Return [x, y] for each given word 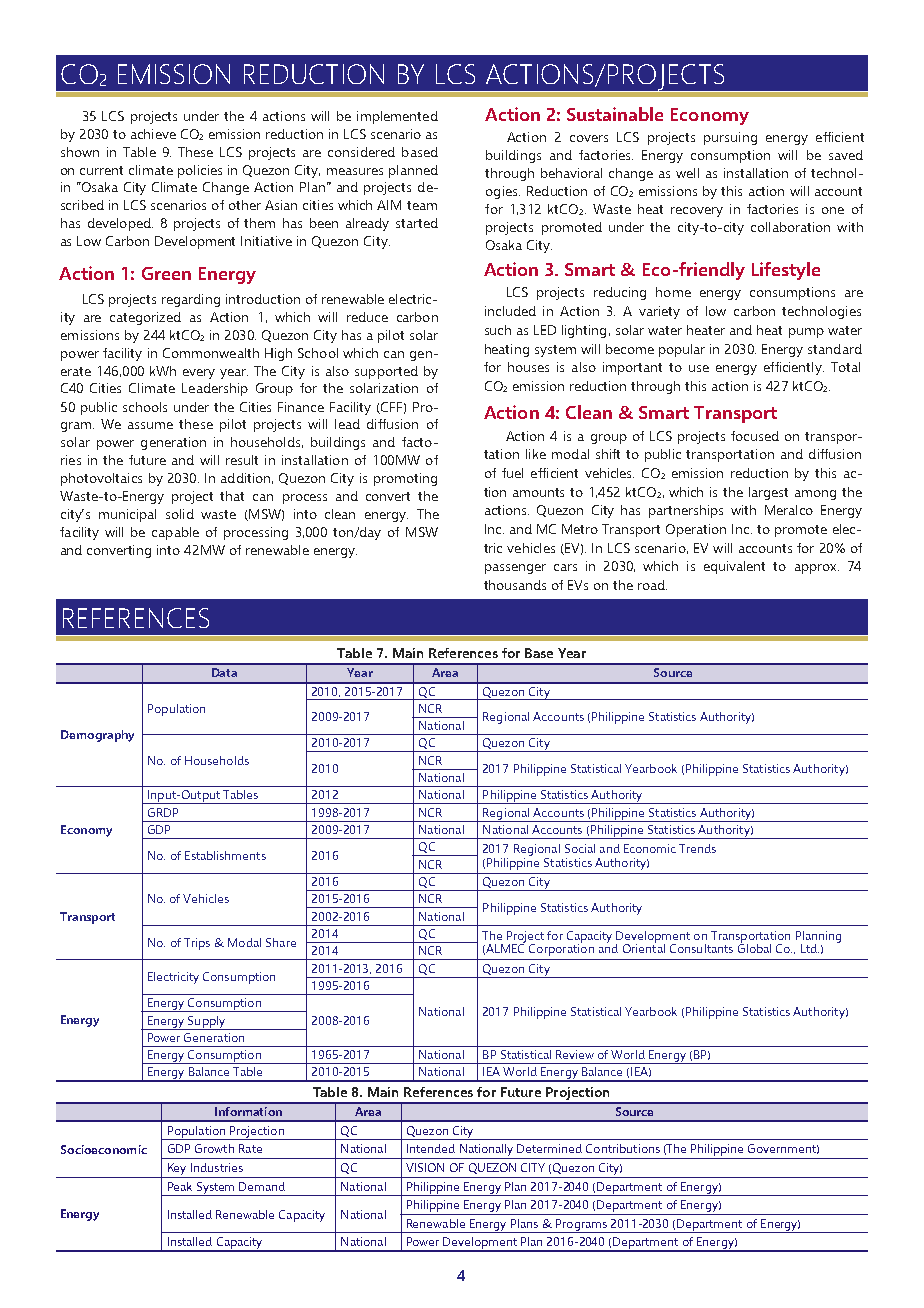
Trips [197, 944]
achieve [153, 134]
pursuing [730, 138]
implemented [397, 117]
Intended [431, 1148]
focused [755, 436]
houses [528, 367]
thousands [515, 585]
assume [150, 425]
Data [224, 672]
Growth [214, 1148]
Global [754, 947]
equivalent [734, 567]
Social [580, 848]
